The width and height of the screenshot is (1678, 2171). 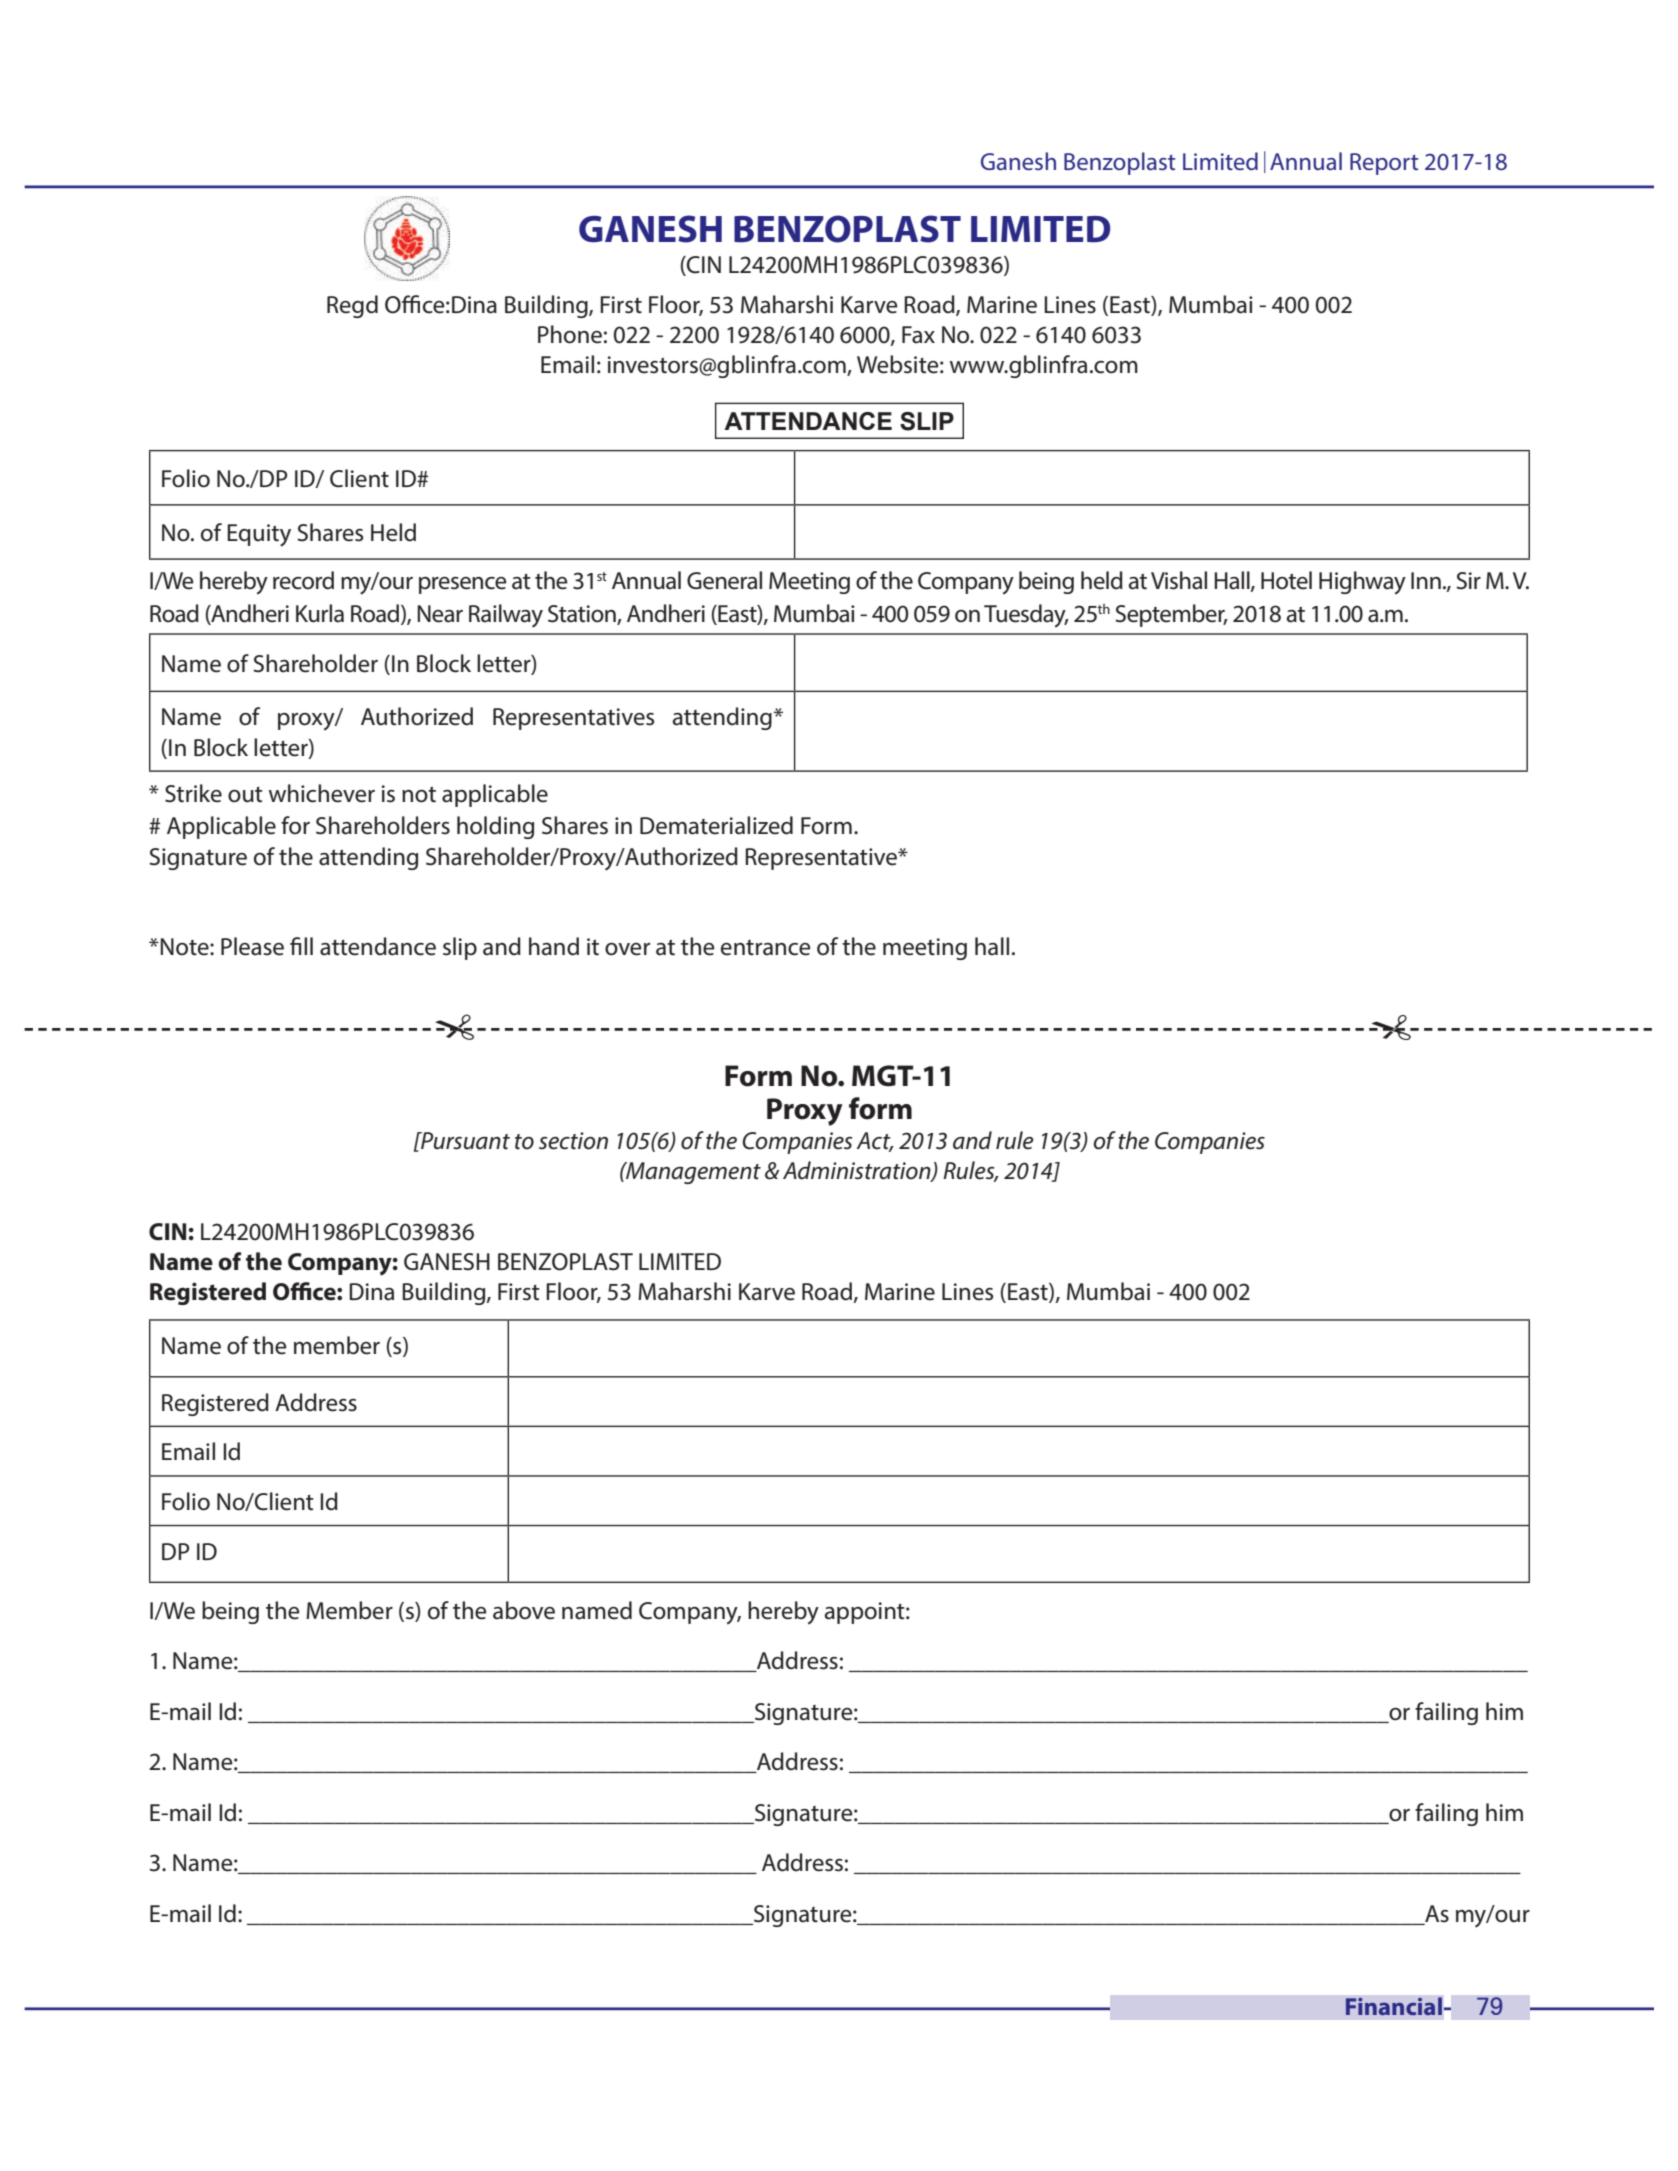 What do you see at coordinates (524, 1610) in the screenshot?
I see `above` at bounding box center [524, 1610].
